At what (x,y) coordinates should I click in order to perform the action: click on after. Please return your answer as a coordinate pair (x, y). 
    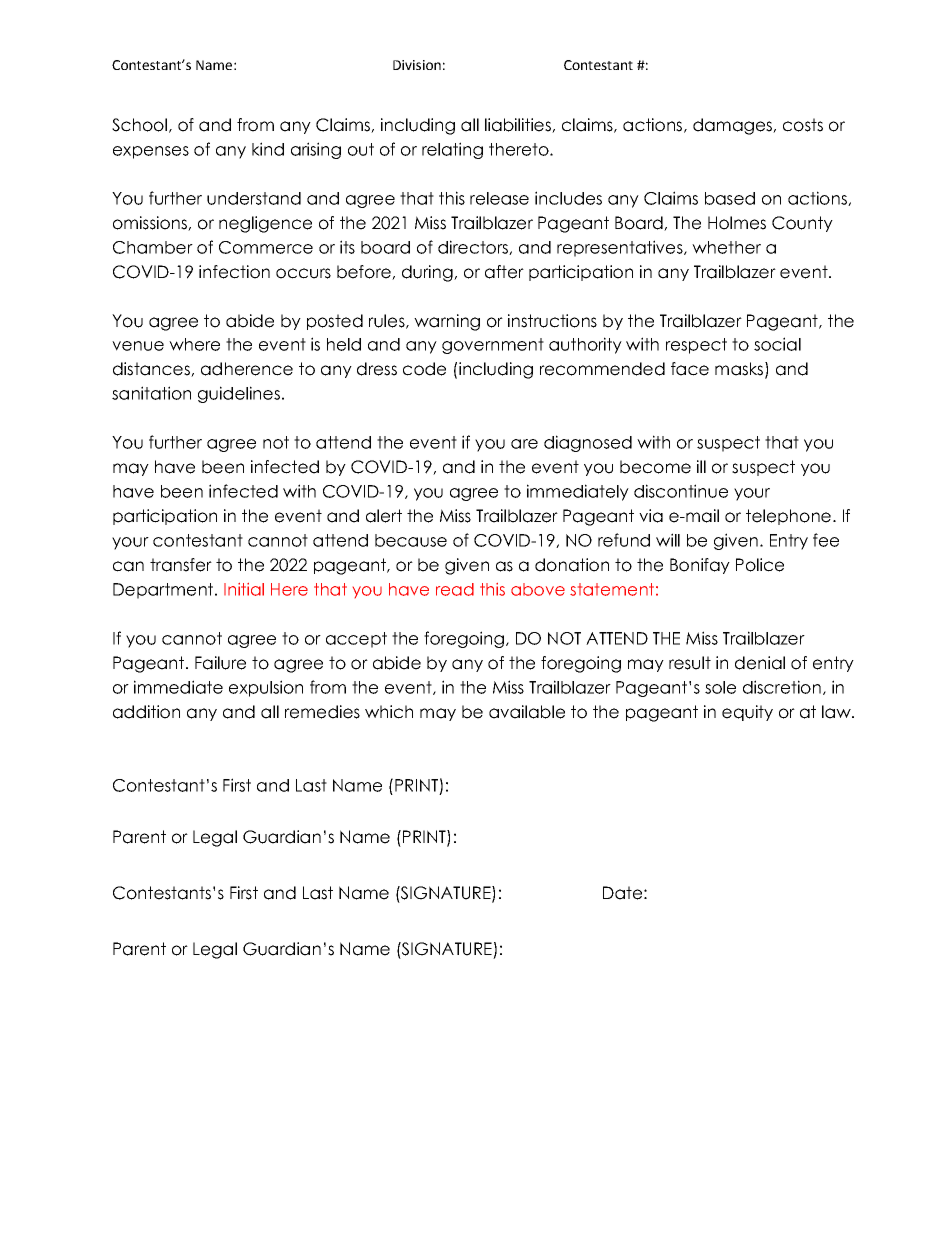
    Looking at the image, I should click on (504, 272).
